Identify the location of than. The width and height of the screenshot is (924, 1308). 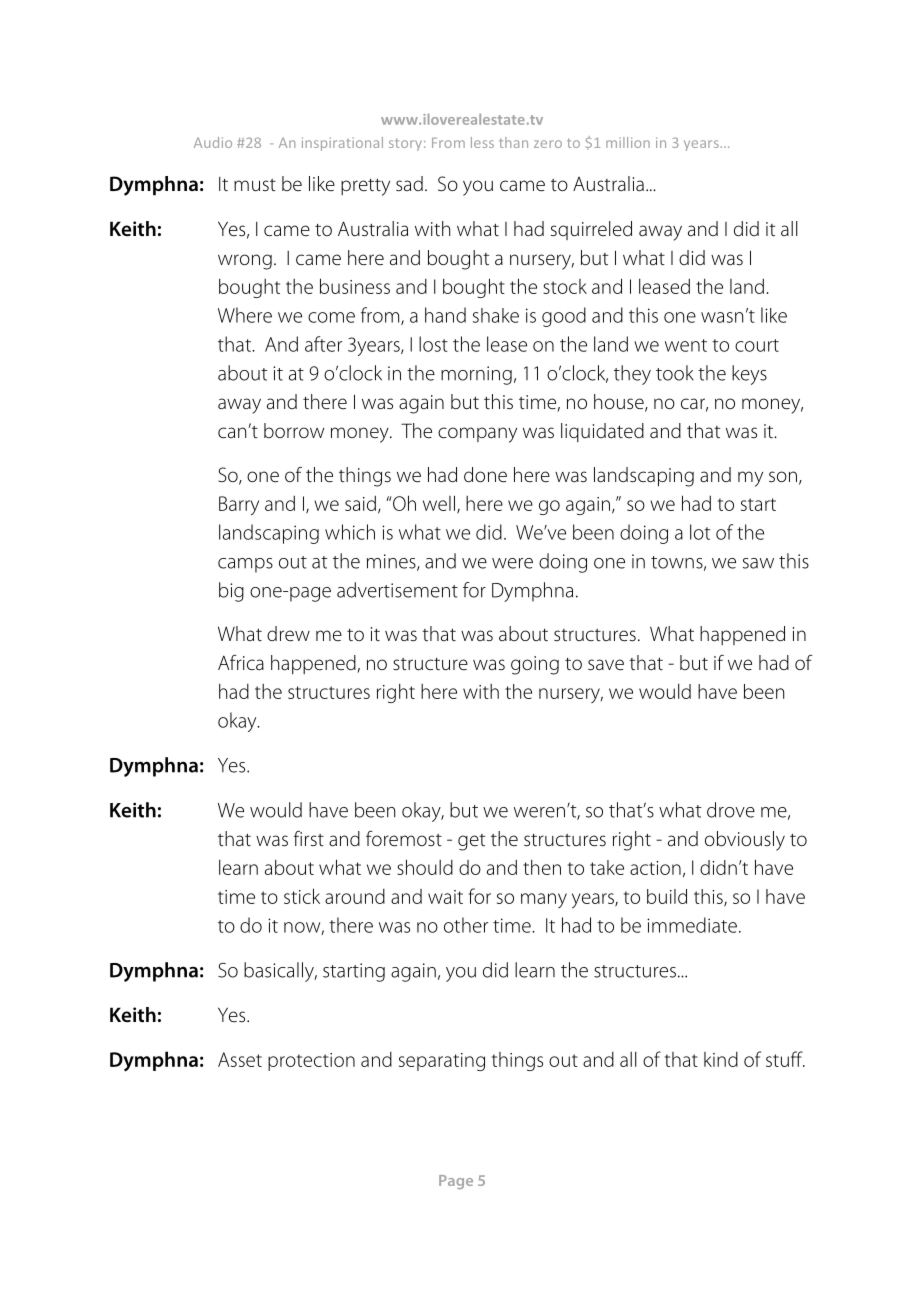
(513, 142).
